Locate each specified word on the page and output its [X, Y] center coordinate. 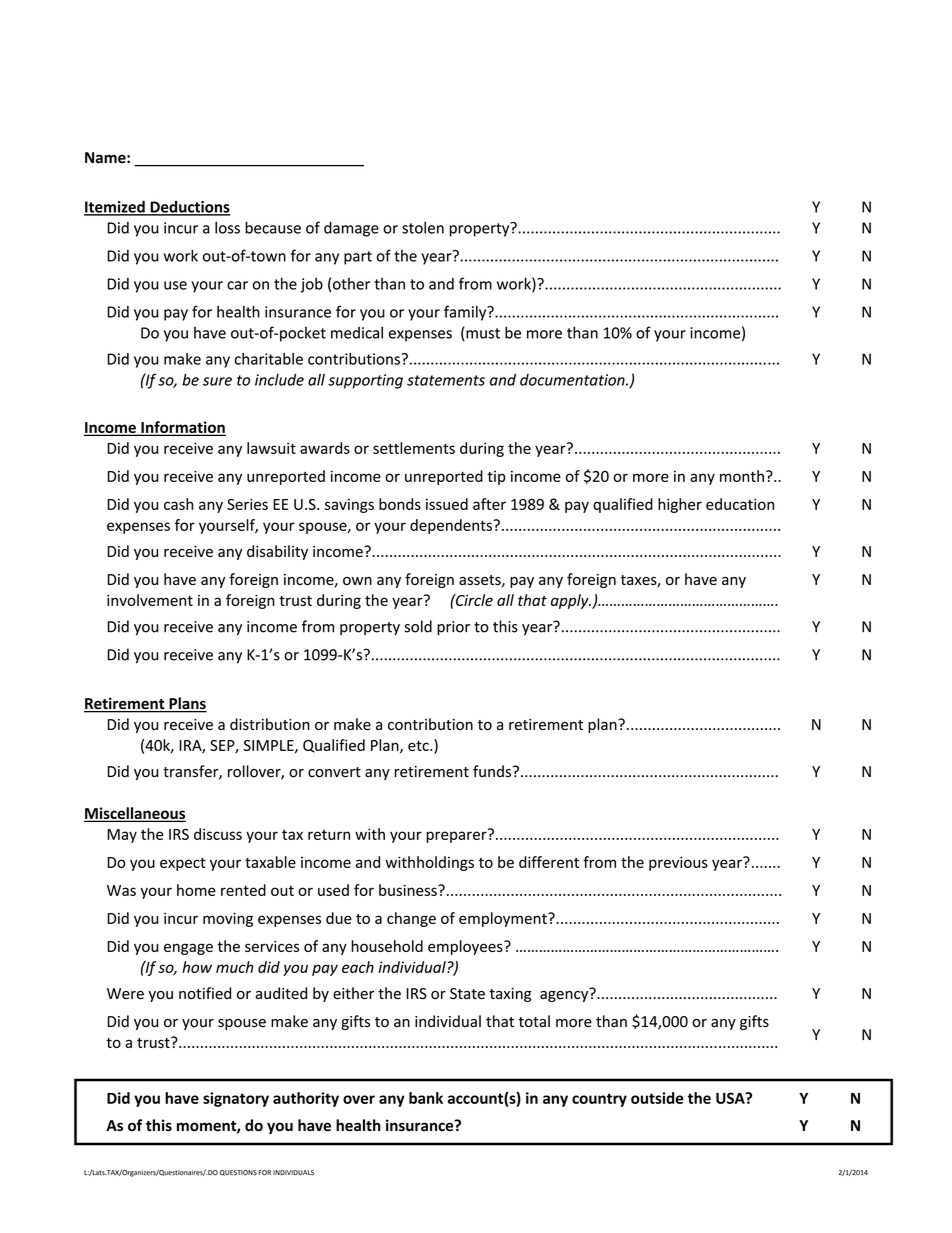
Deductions [189, 208]
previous [678, 863]
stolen [423, 227]
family [466, 313]
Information [182, 428]
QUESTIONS [238, 1173]
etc [419, 746]
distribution [270, 724]
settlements [414, 448]
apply [571, 601]
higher [680, 505]
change [411, 919]
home [196, 890]
